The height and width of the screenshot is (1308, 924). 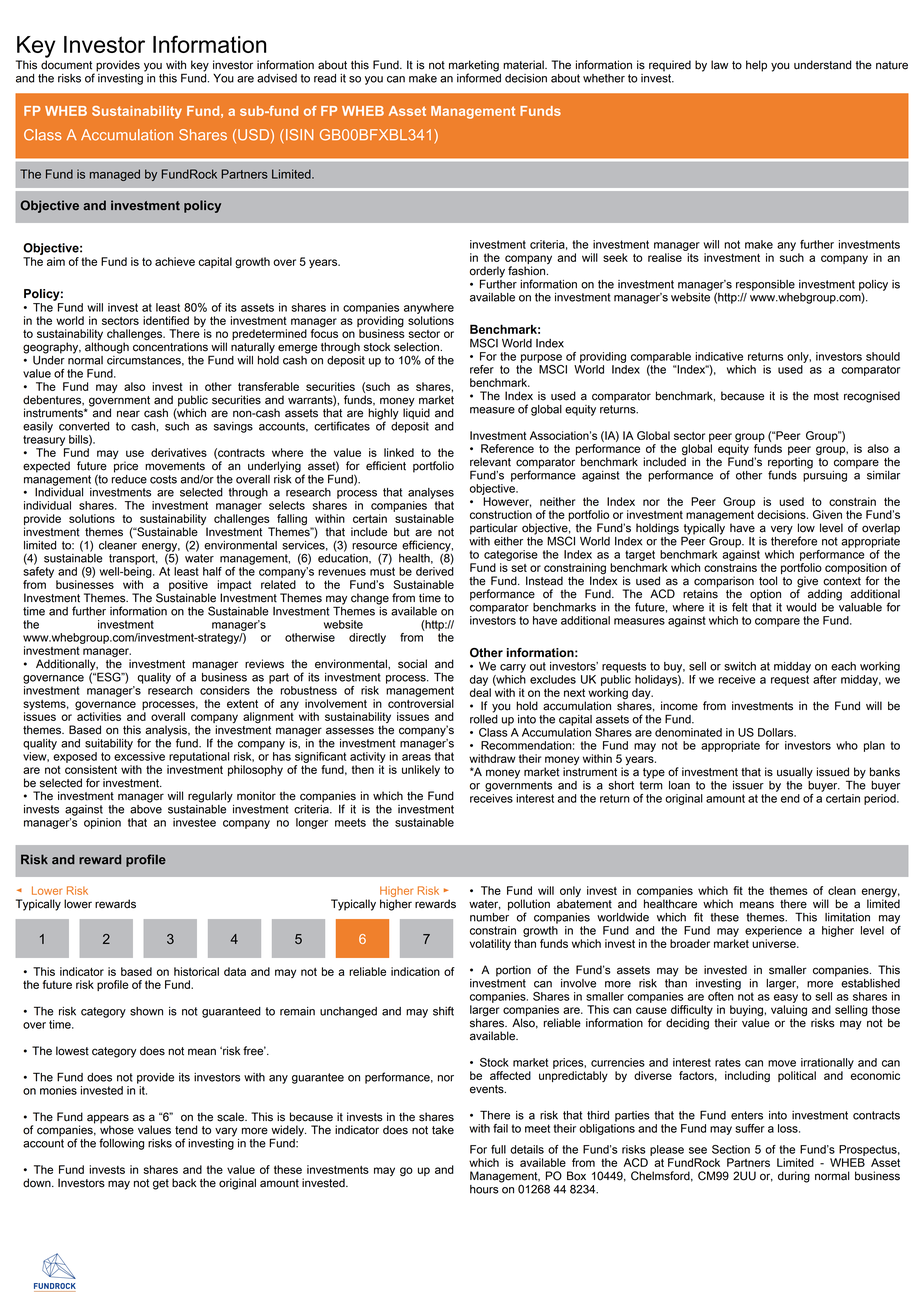 What do you see at coordinates (756, 66) in the screenshot?
I see `help` at bounding box center [756, 66].
